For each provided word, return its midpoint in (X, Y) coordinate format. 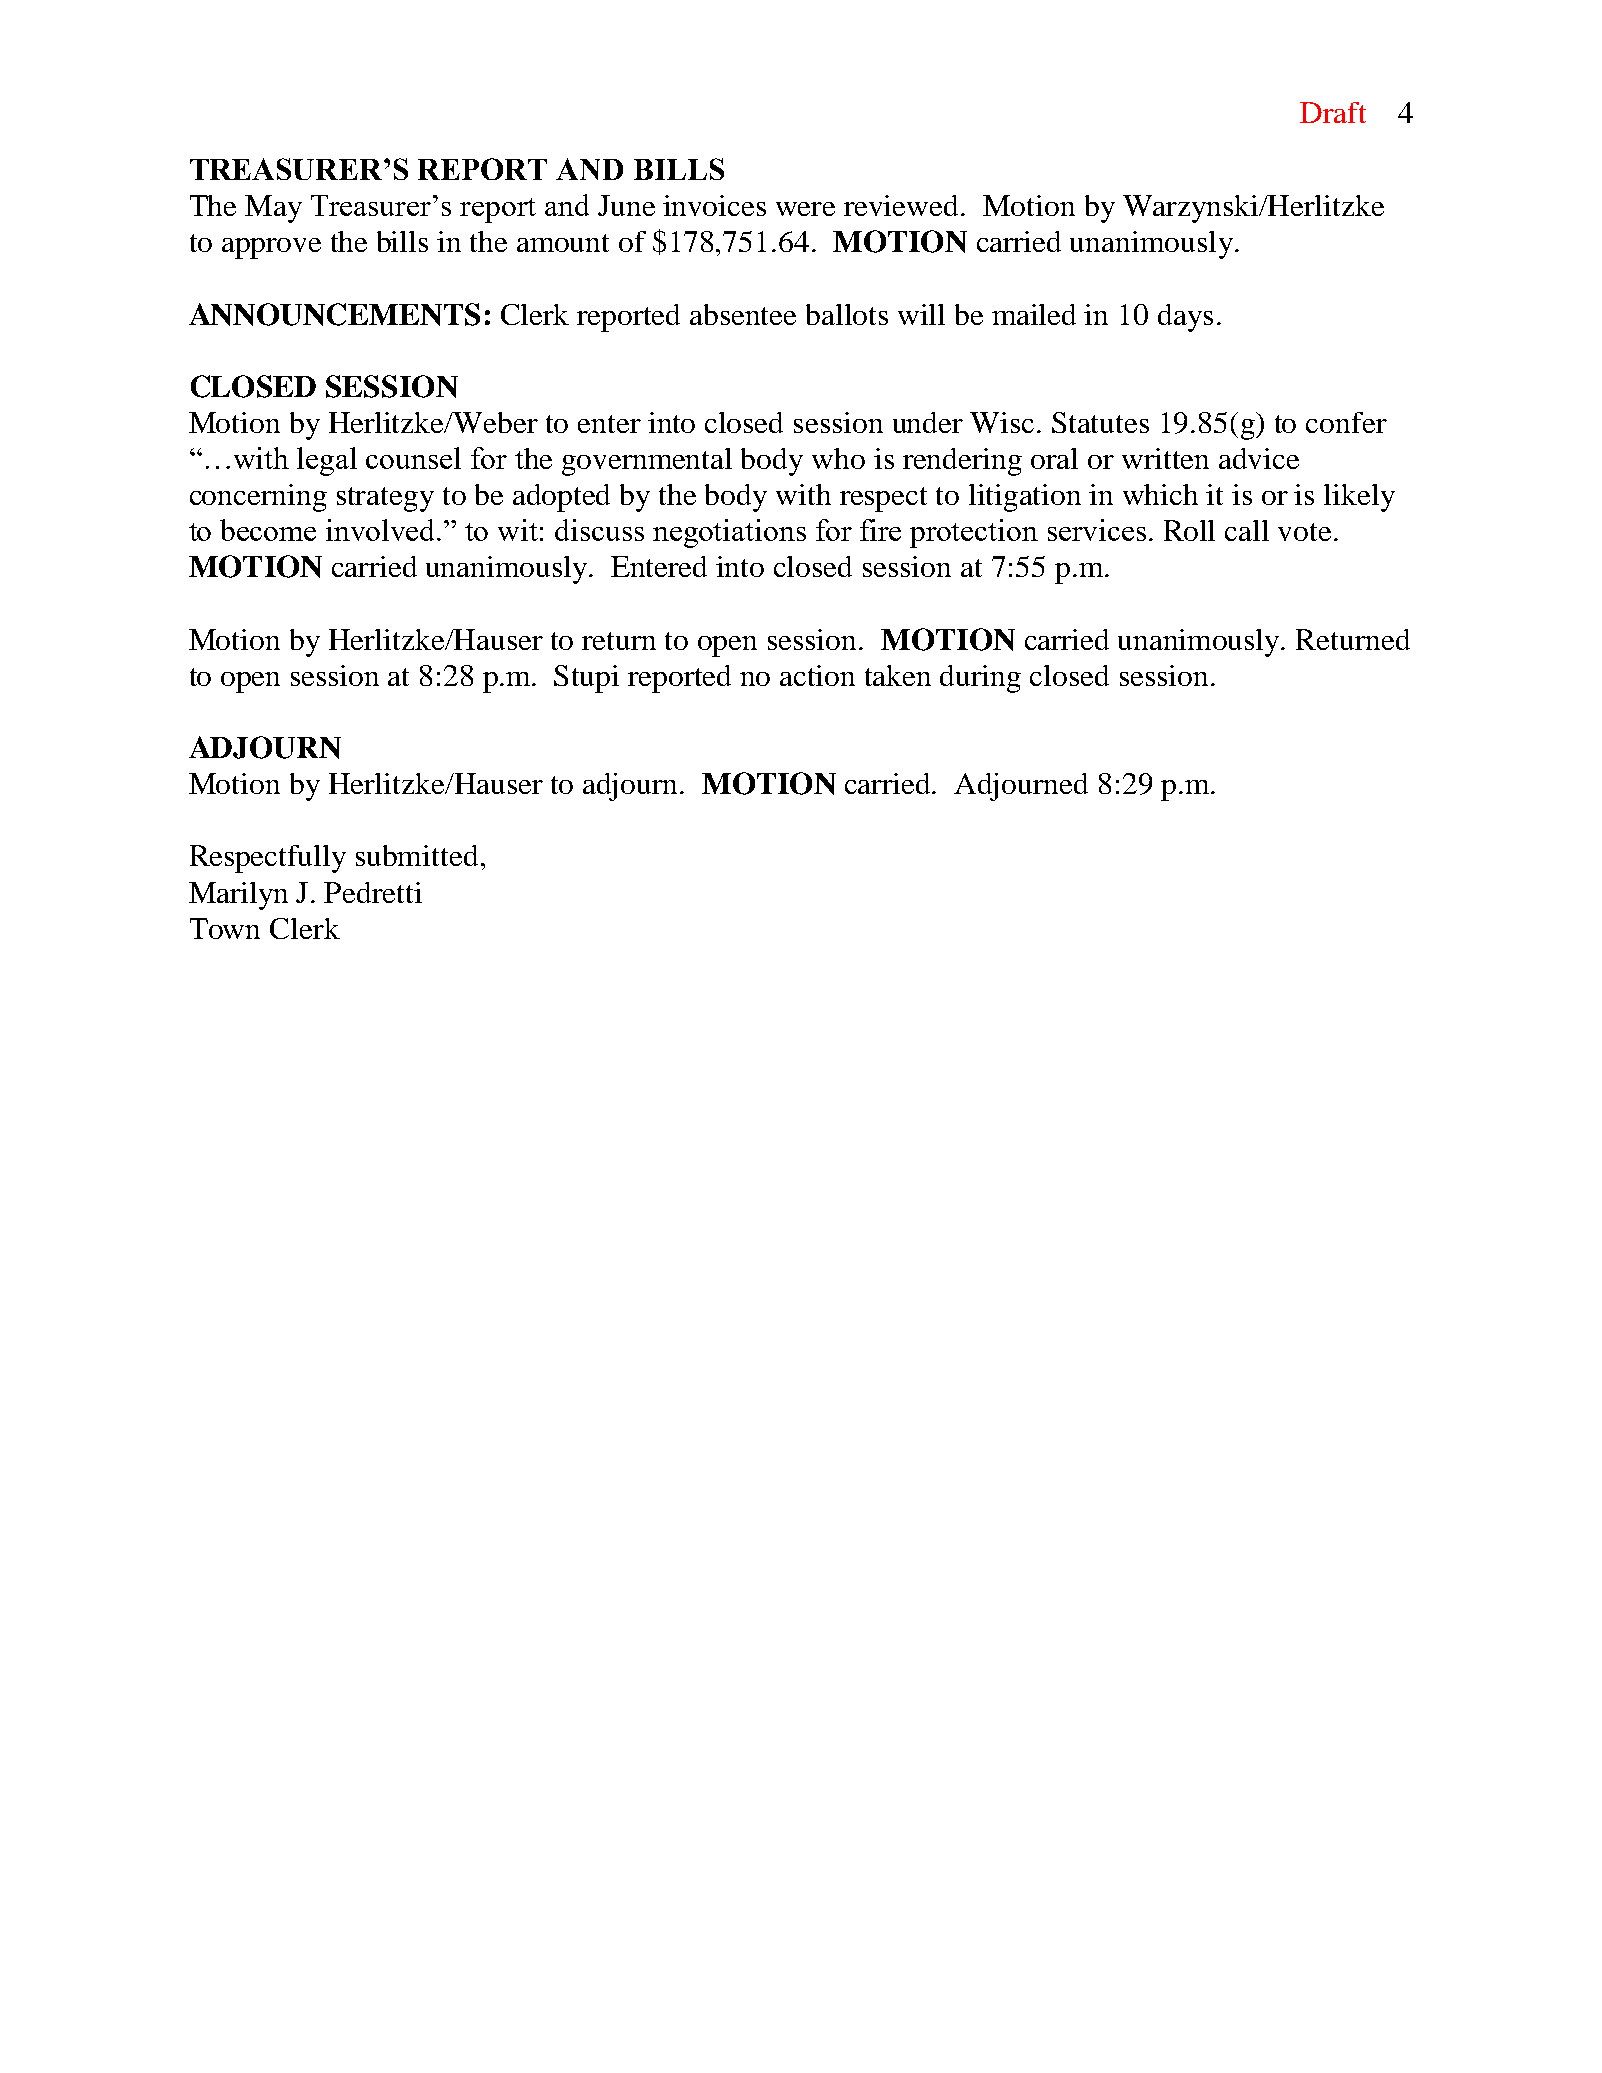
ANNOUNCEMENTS (334, 314)
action (817, 675)
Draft (1333, 112)
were (805, 209)
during (980, 679)
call (1247, 530)
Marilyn (238, 896)
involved (382, 530)
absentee (743, 314)
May (273, 209)
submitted (417, 855)
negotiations (729, 533)
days (1185, 318)
